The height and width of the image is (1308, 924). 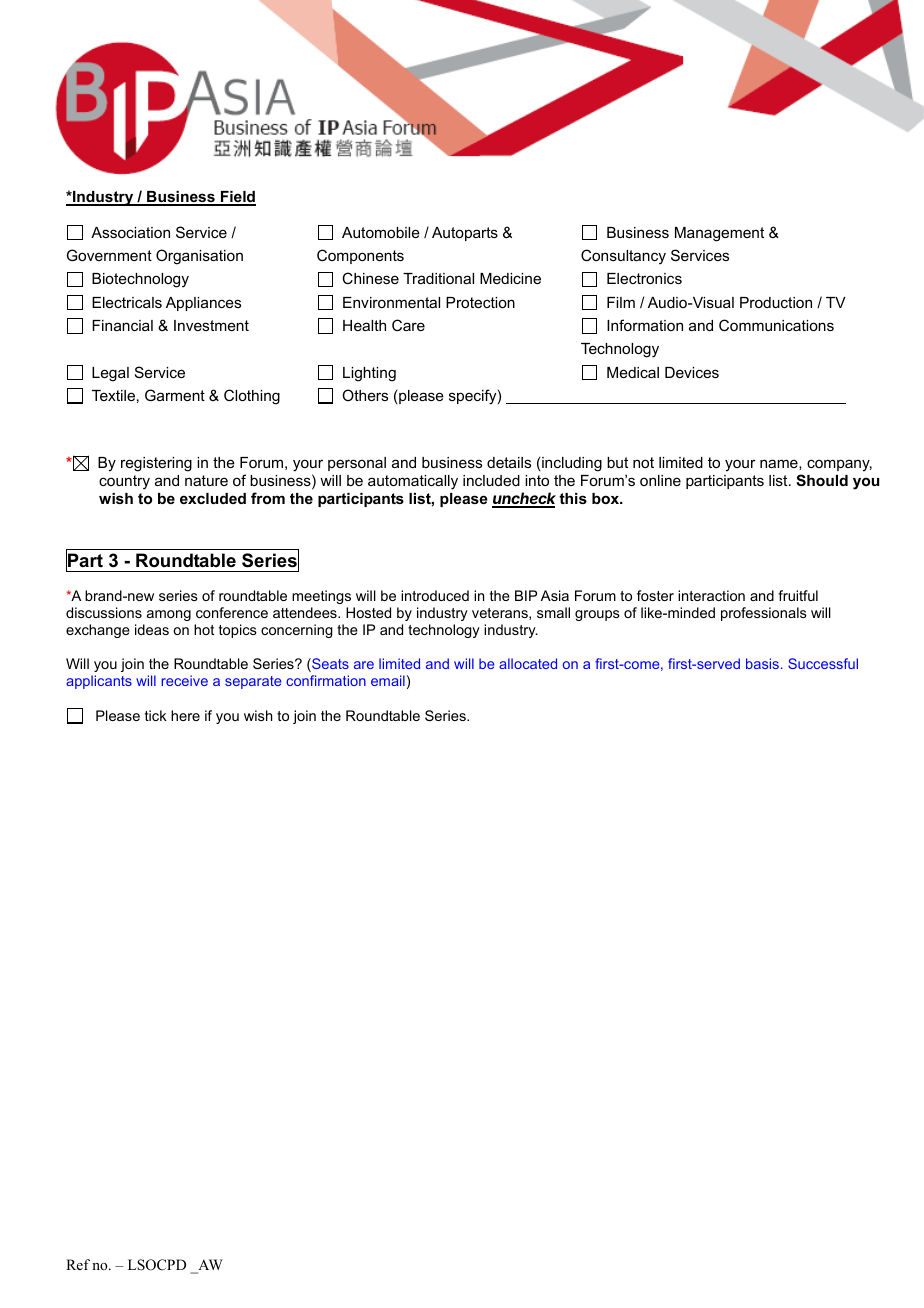 What do you see at coordinates (438, 278) in the image?
I see `Traditional` at bounding box center [438, 278].
